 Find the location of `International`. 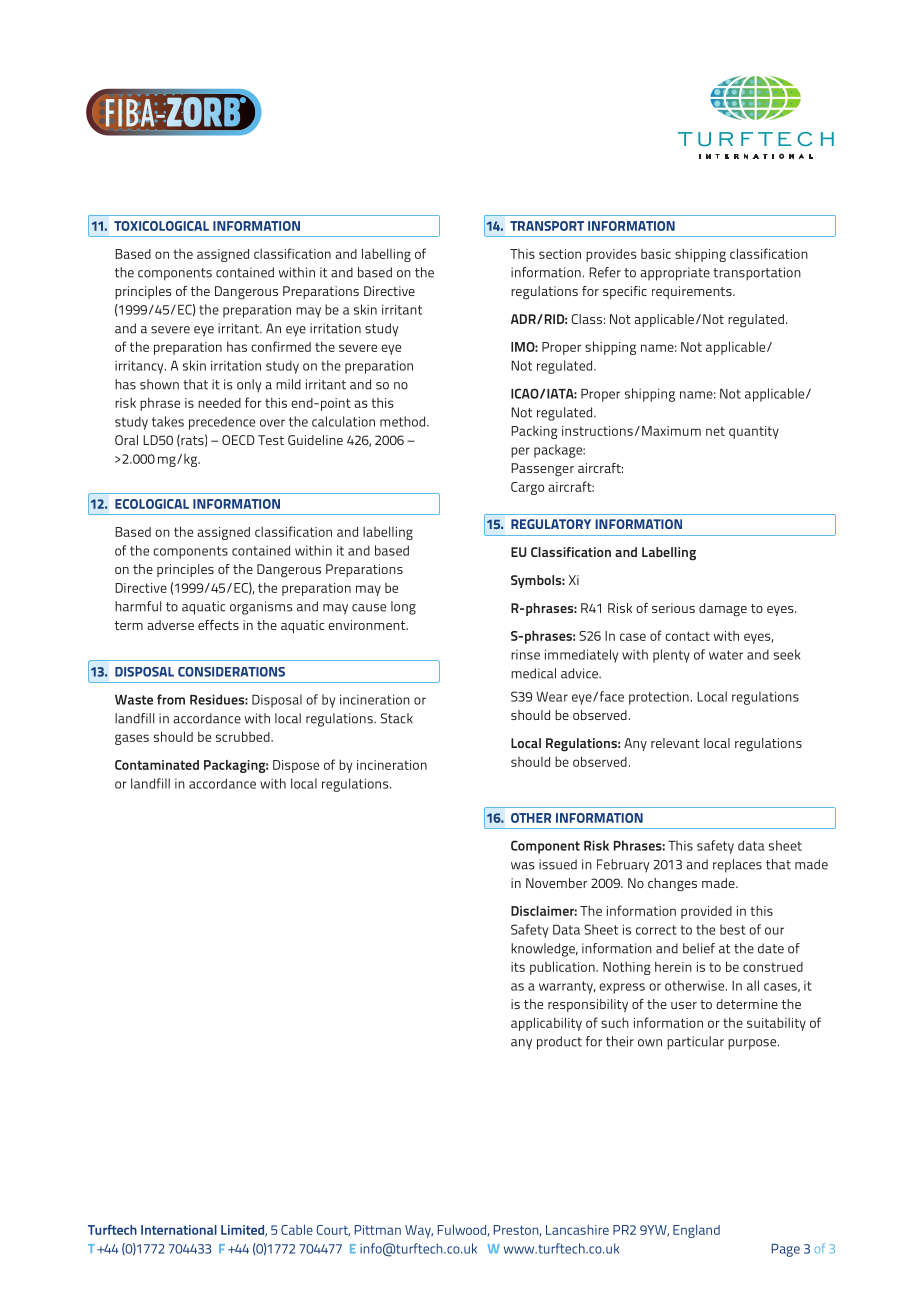

International is located at coordinates (179, 1230).
